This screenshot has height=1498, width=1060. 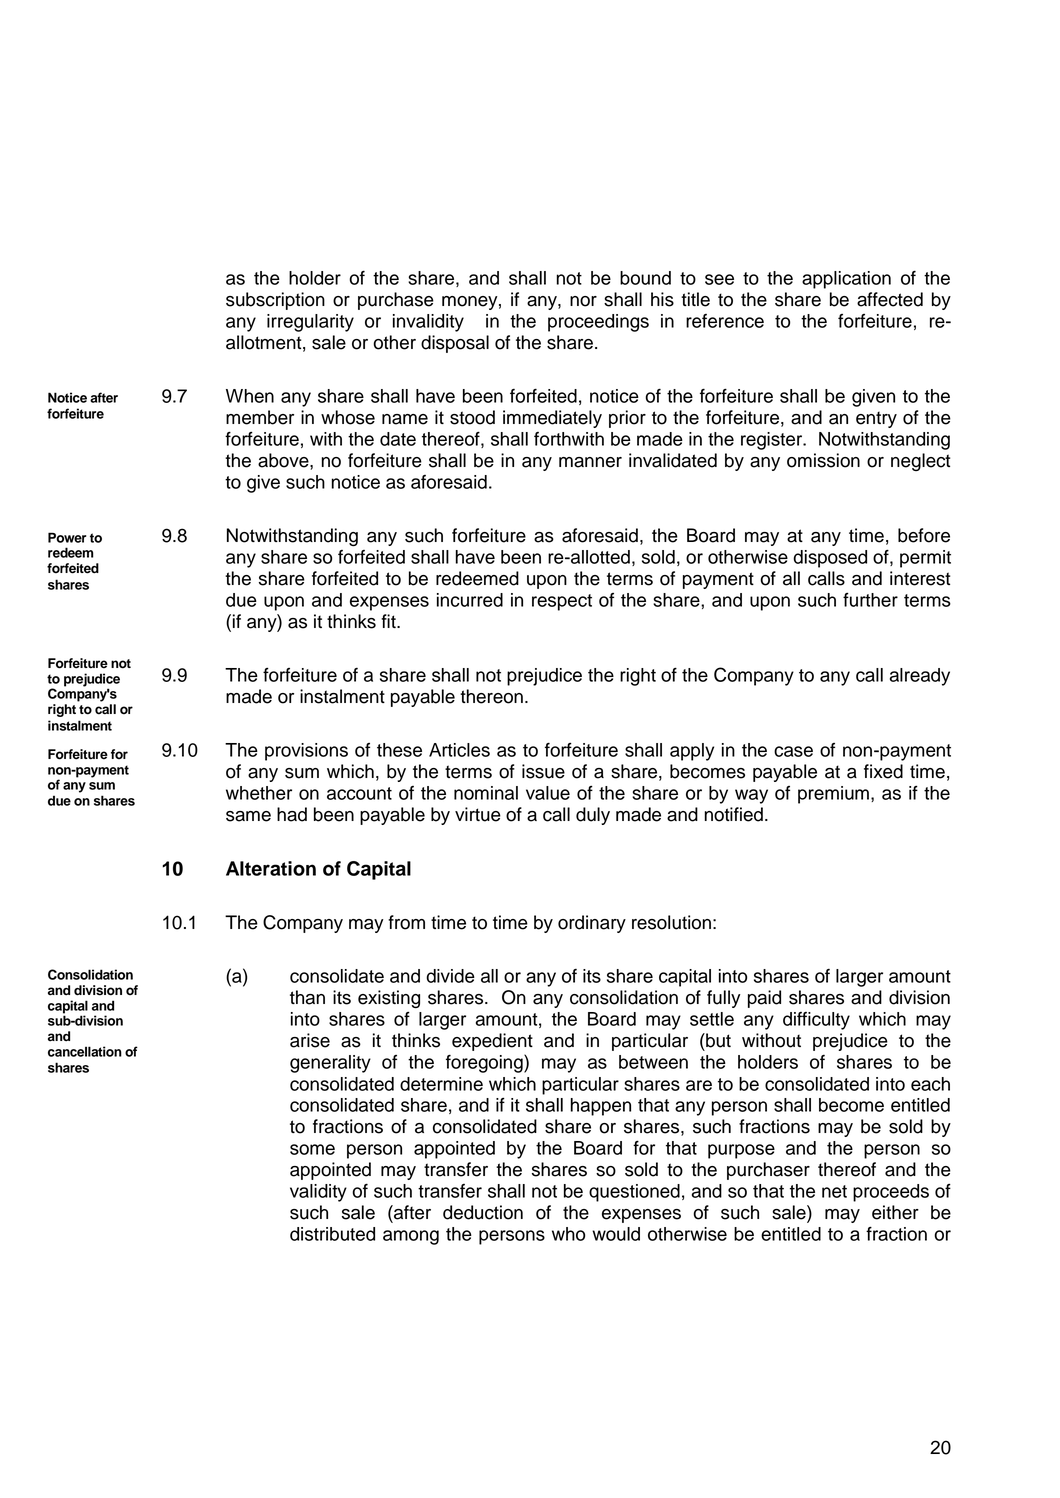 I want to click on distributed, so click(x=332, y=1234).
